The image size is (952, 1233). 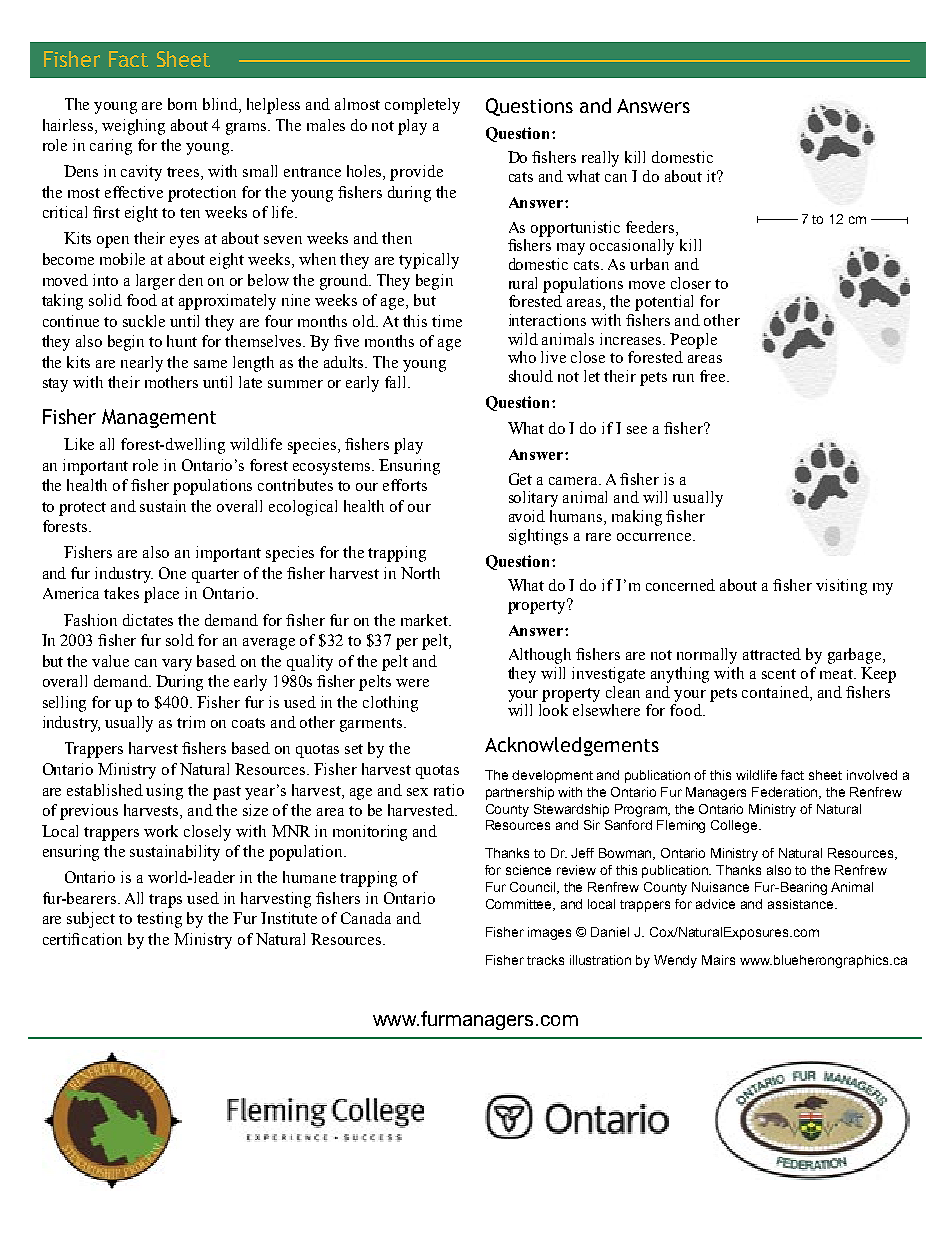 What do you see at coordinates (133, 127) in the document?
I see `weighing` at bounding box center [133, 127].
